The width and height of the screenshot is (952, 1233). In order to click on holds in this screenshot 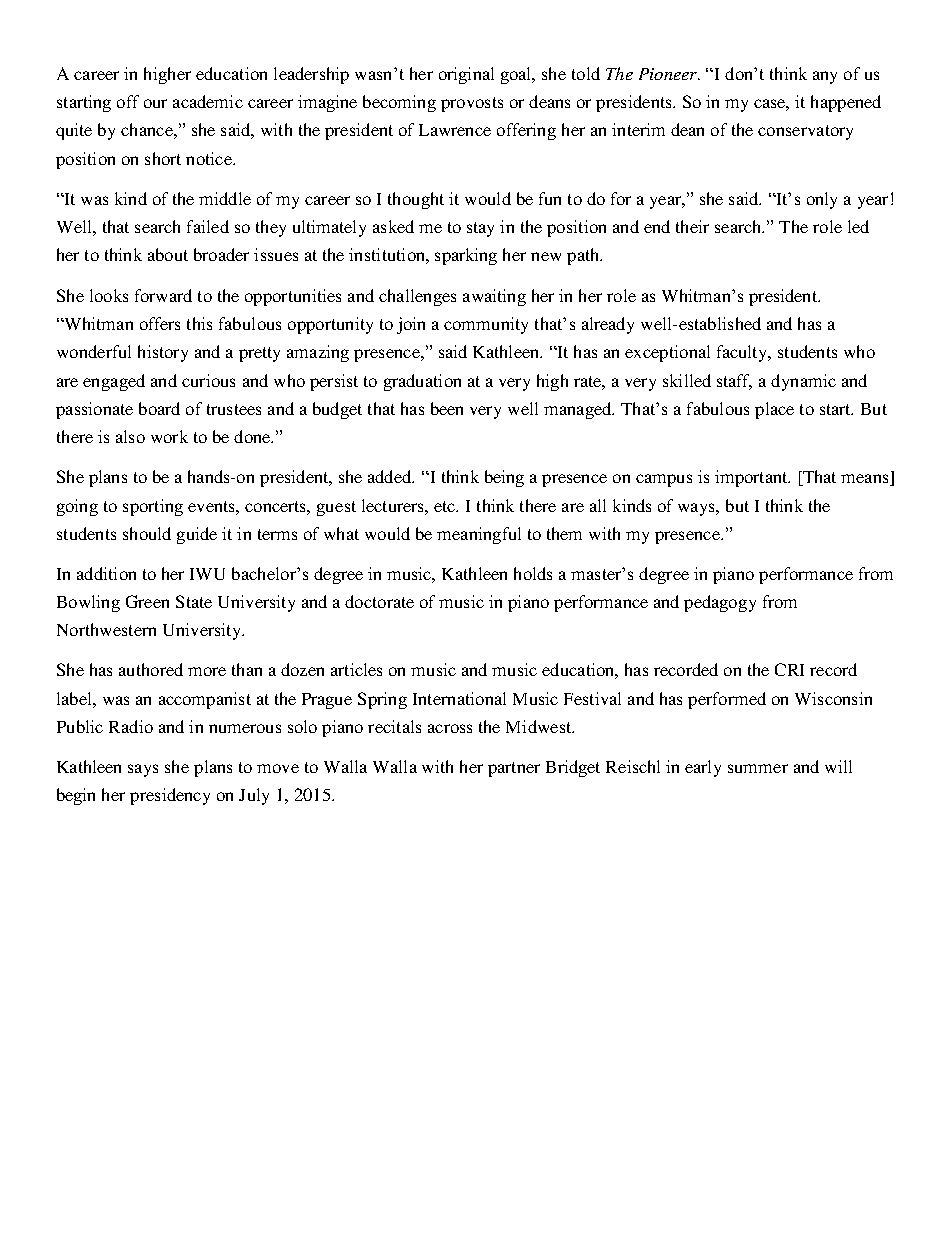, I will do `click(533, 573)`.
